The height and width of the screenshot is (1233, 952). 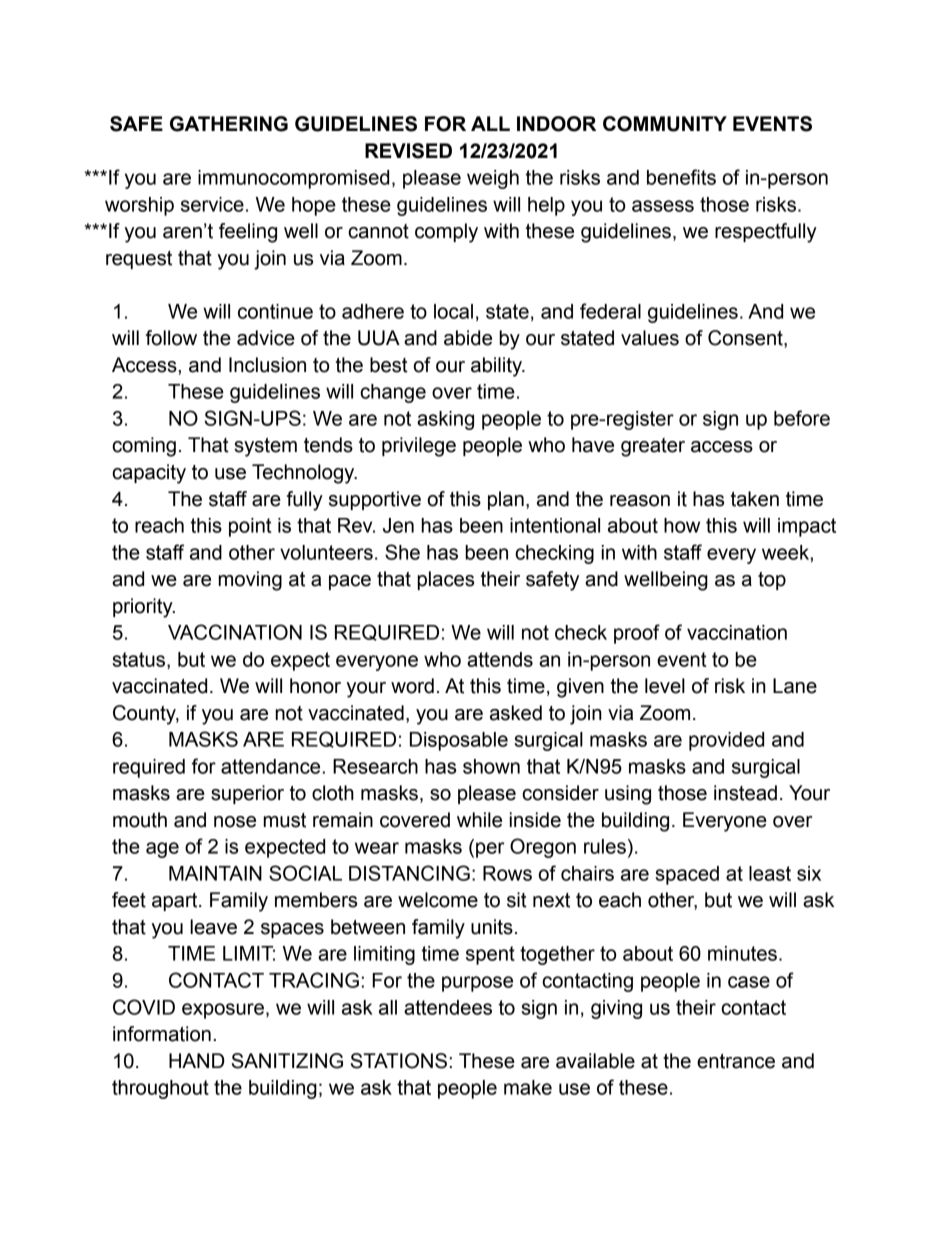 What do you see at coordinates (399, 1061) in the screenshot?
I see `STATIONS` at bounding box center [399, 1061].
